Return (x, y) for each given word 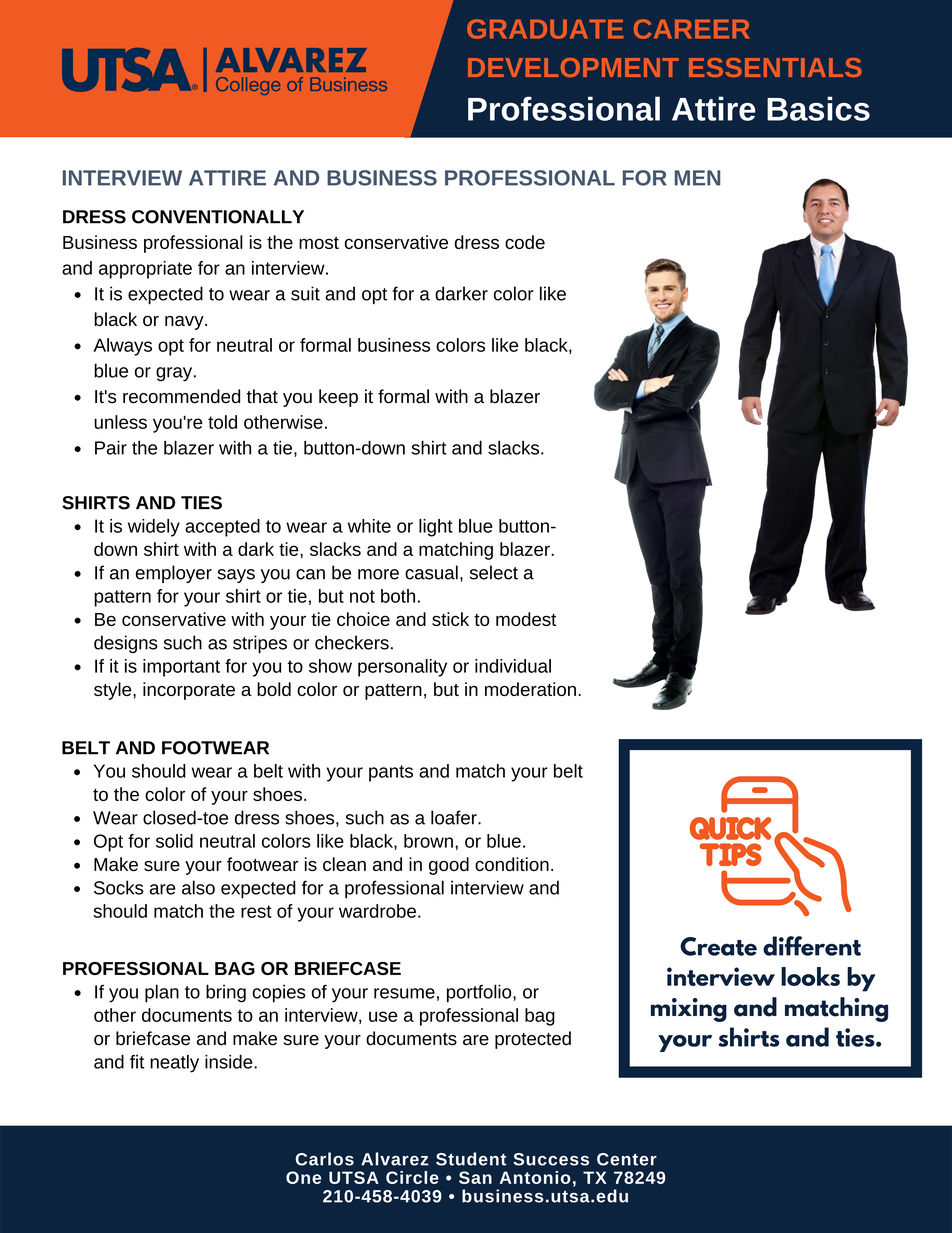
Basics (818, 108)
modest (526, 619)
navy (185, 323)
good (449, 866)
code (525, 242)
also (198, 887)
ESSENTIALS (775, 67)
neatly (174, 1064)
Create (718, 946)
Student (471, 1159)
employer (174, 574)
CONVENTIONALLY (218, 217)
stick (450, 619)
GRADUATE (545, 29)
